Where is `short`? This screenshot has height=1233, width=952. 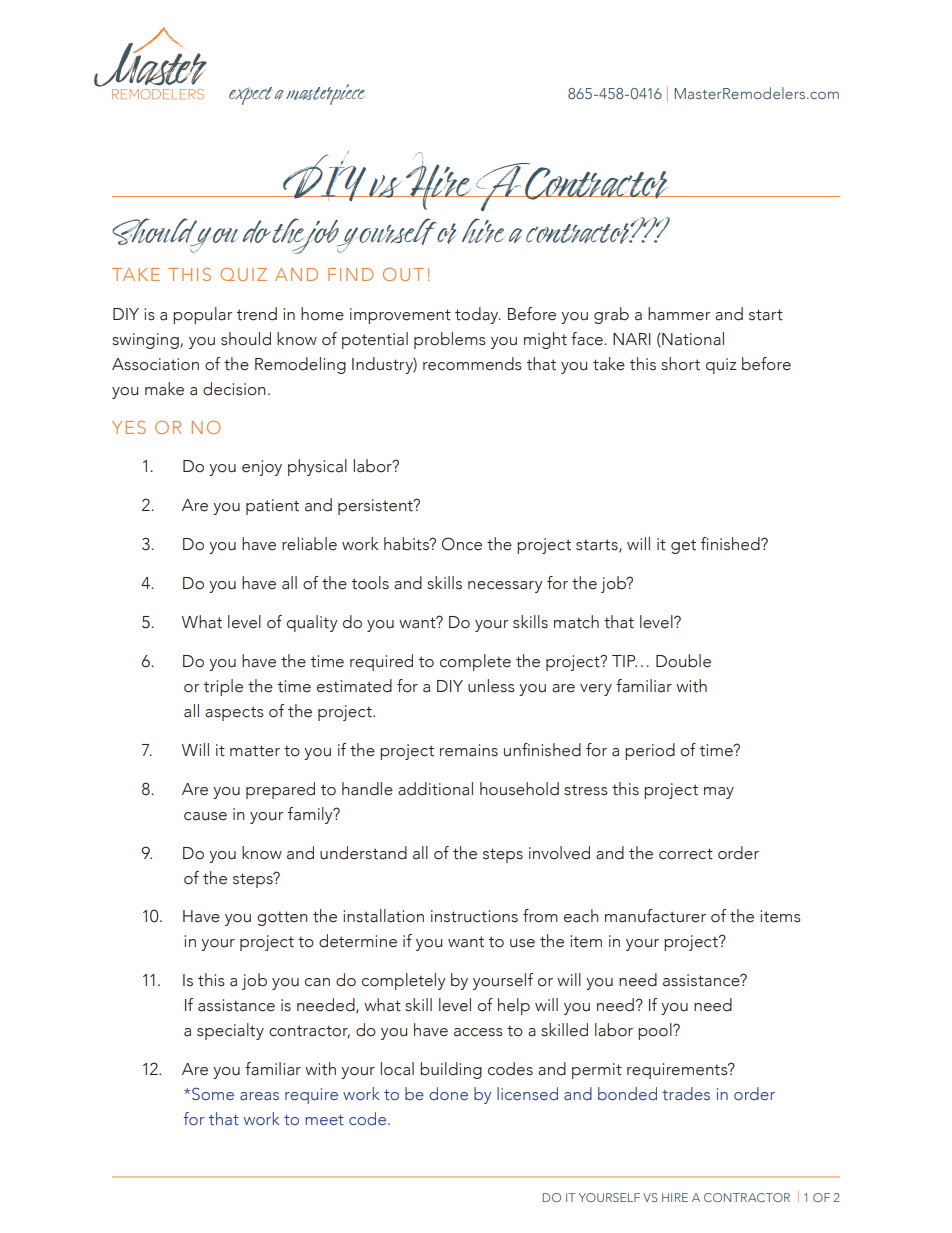 short is located at coordinates (680, 364).
